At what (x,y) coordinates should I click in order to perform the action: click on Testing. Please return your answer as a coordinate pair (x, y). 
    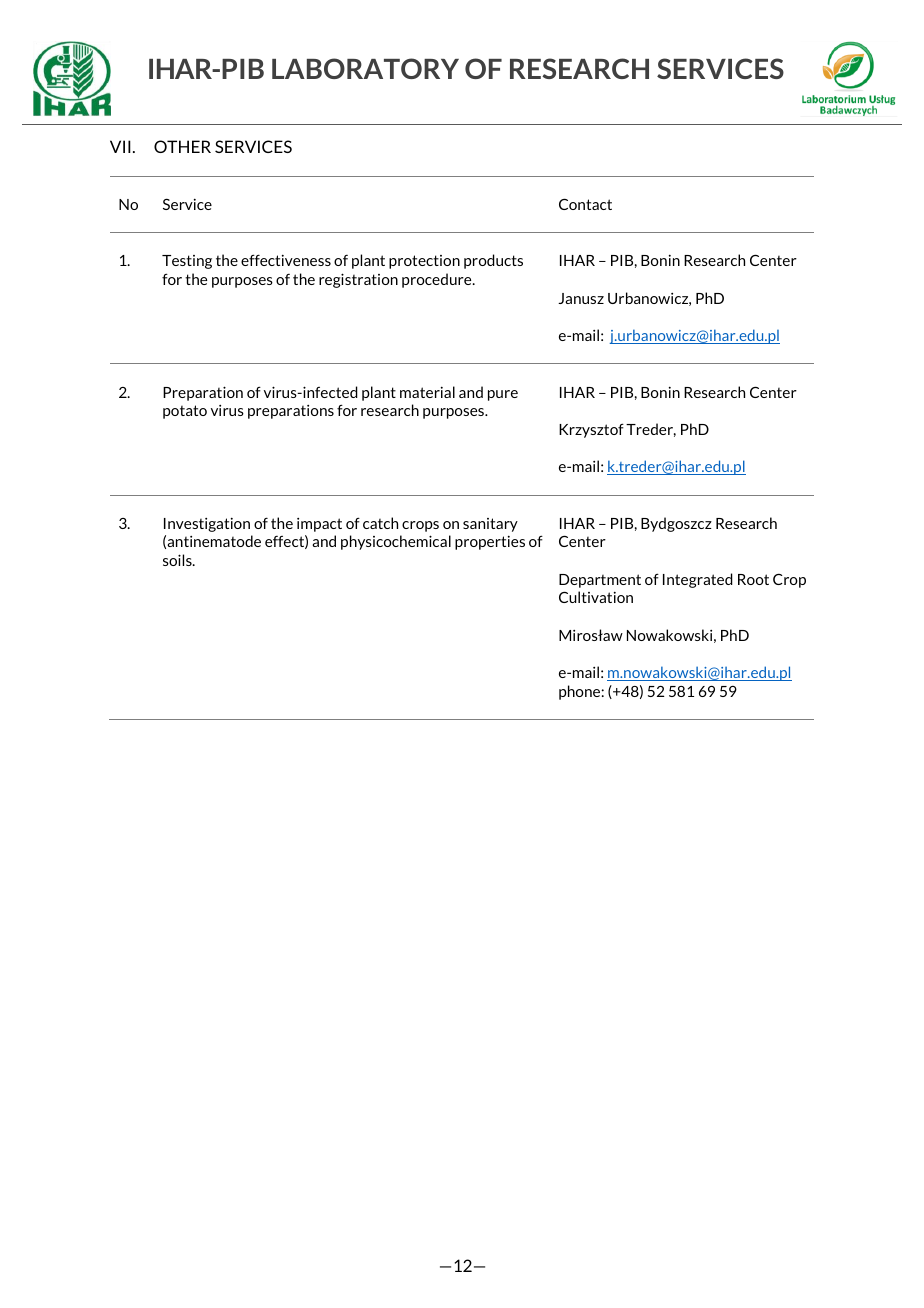
    Looking at the image, I should click on (187, 262).
